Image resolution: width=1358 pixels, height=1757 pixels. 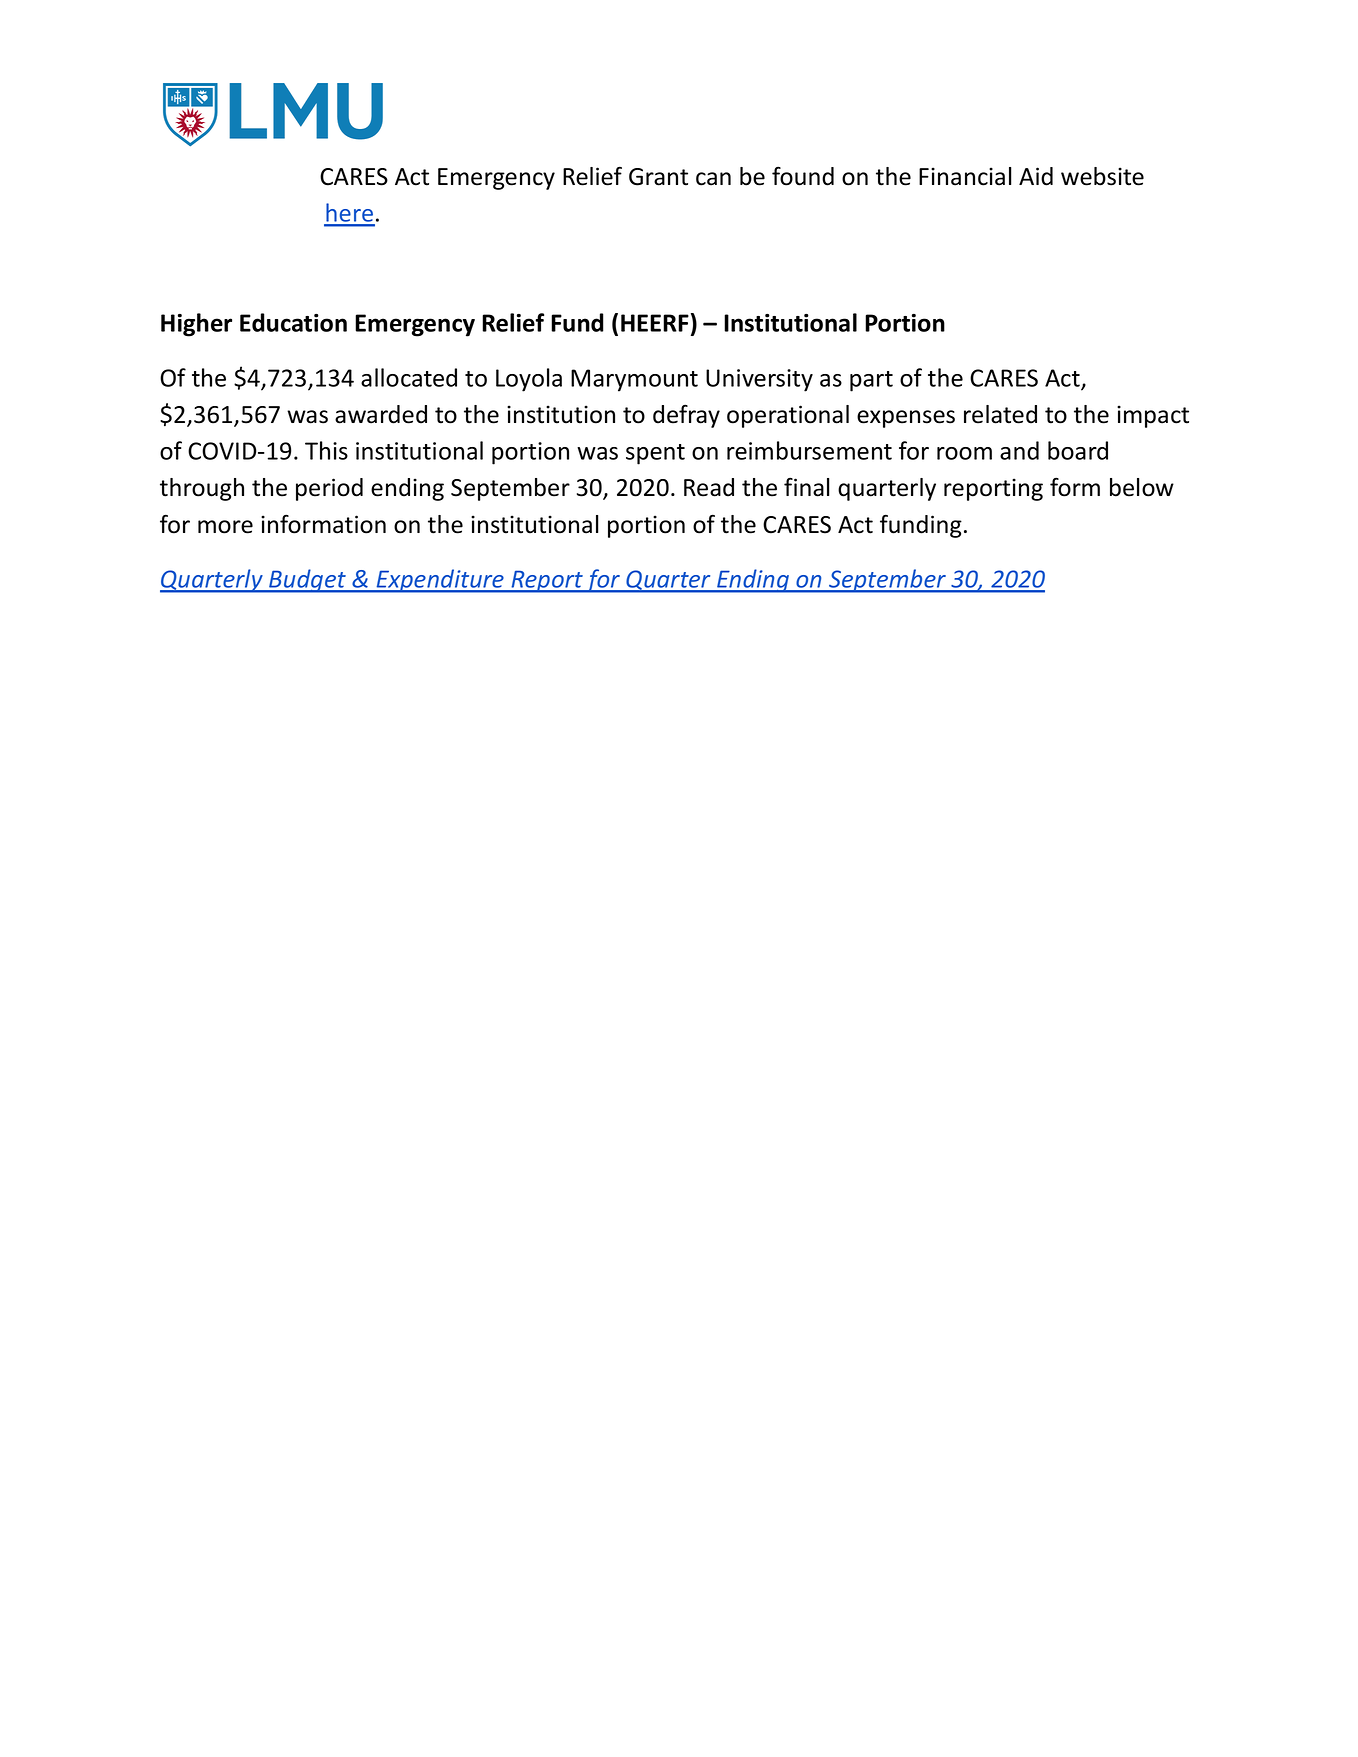 What do you see at coordinates (634, 380) in the screenshot?
I see `Marymount` at bounding box center [634, 380].
